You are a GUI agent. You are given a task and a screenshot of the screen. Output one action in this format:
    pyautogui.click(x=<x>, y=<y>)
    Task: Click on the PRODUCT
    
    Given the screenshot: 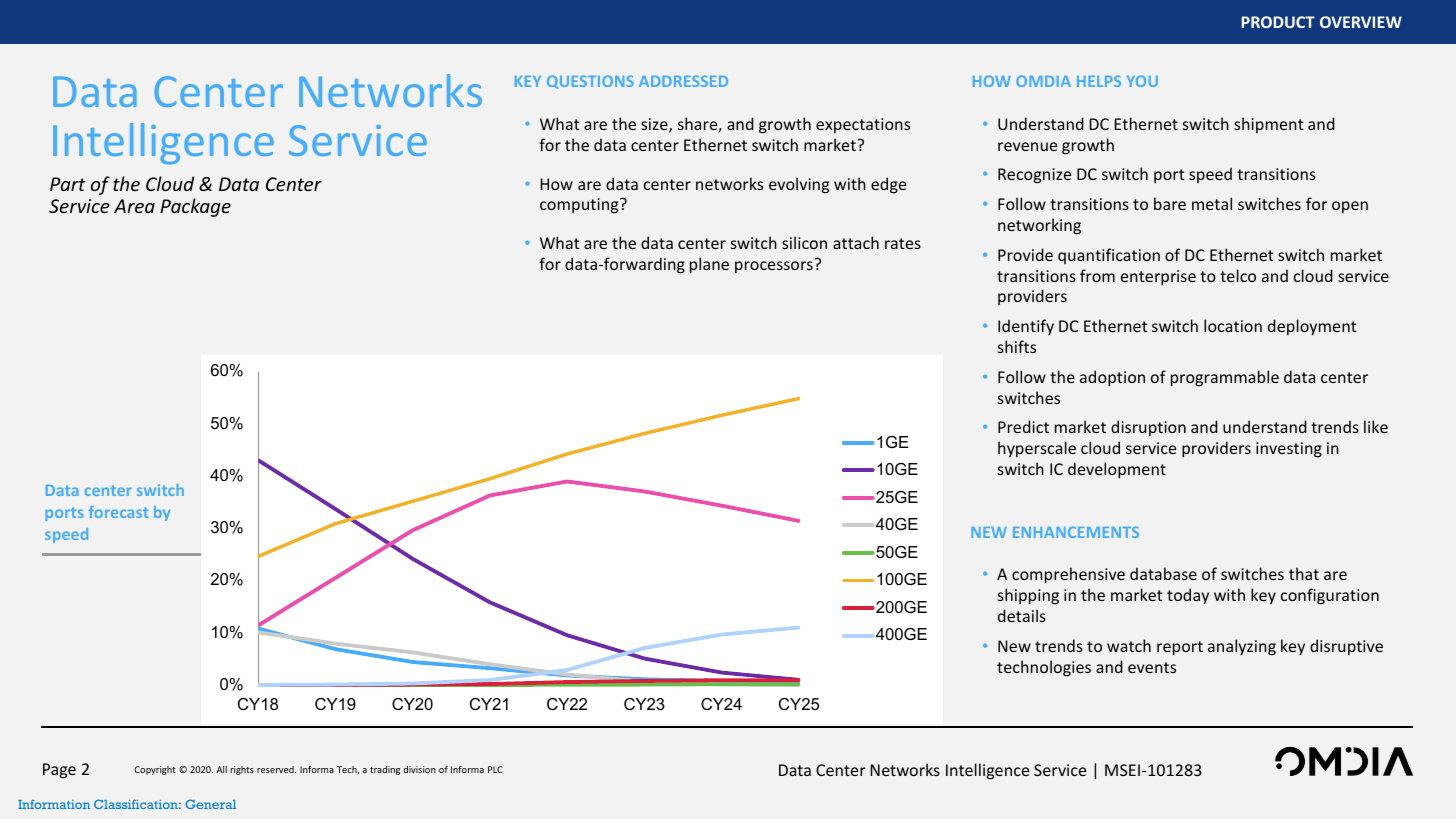 What is the action you would take?
    pyautogui.click(x=1278, y=22)
